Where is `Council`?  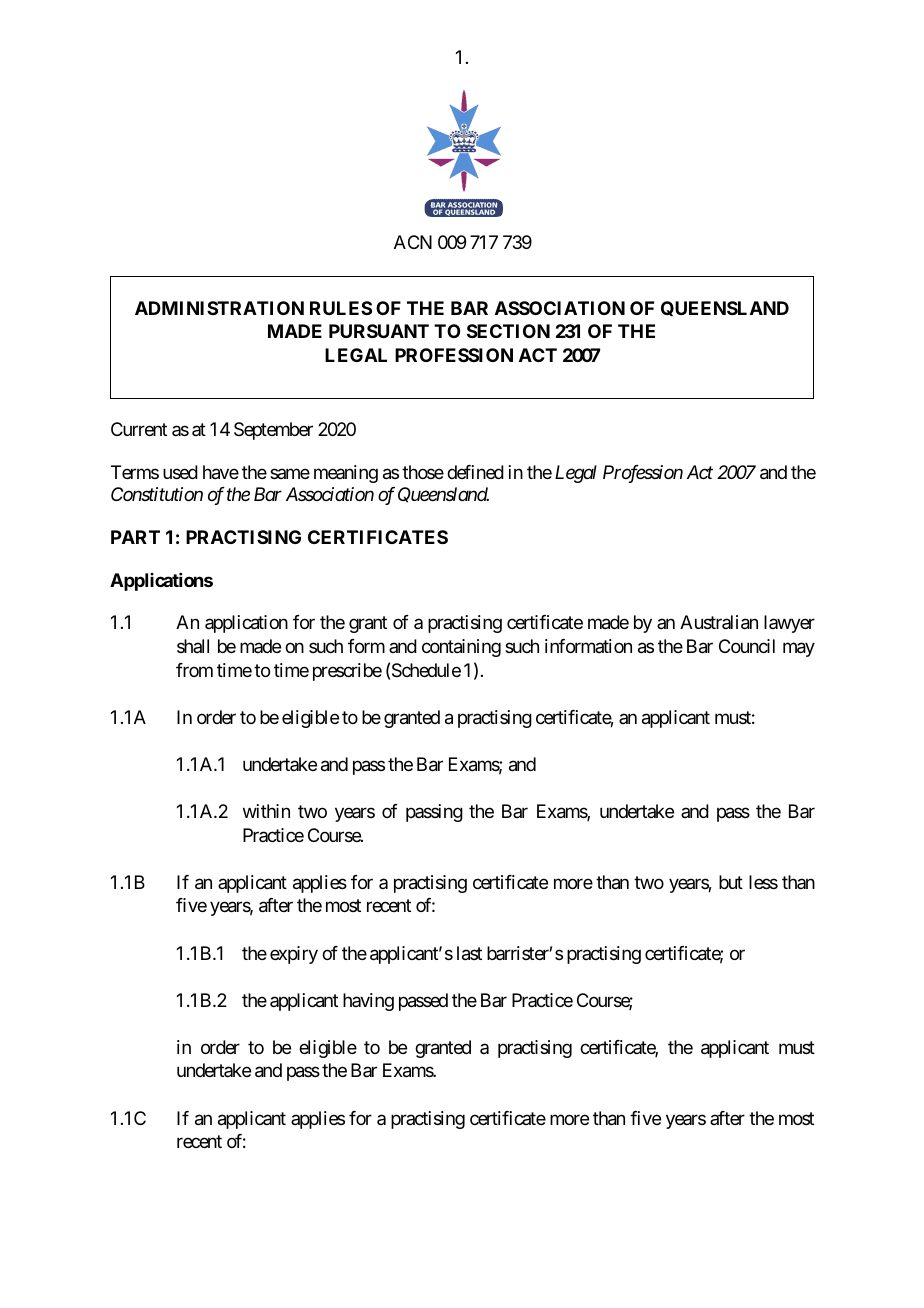
Council is located at coordinates (747, 646).
